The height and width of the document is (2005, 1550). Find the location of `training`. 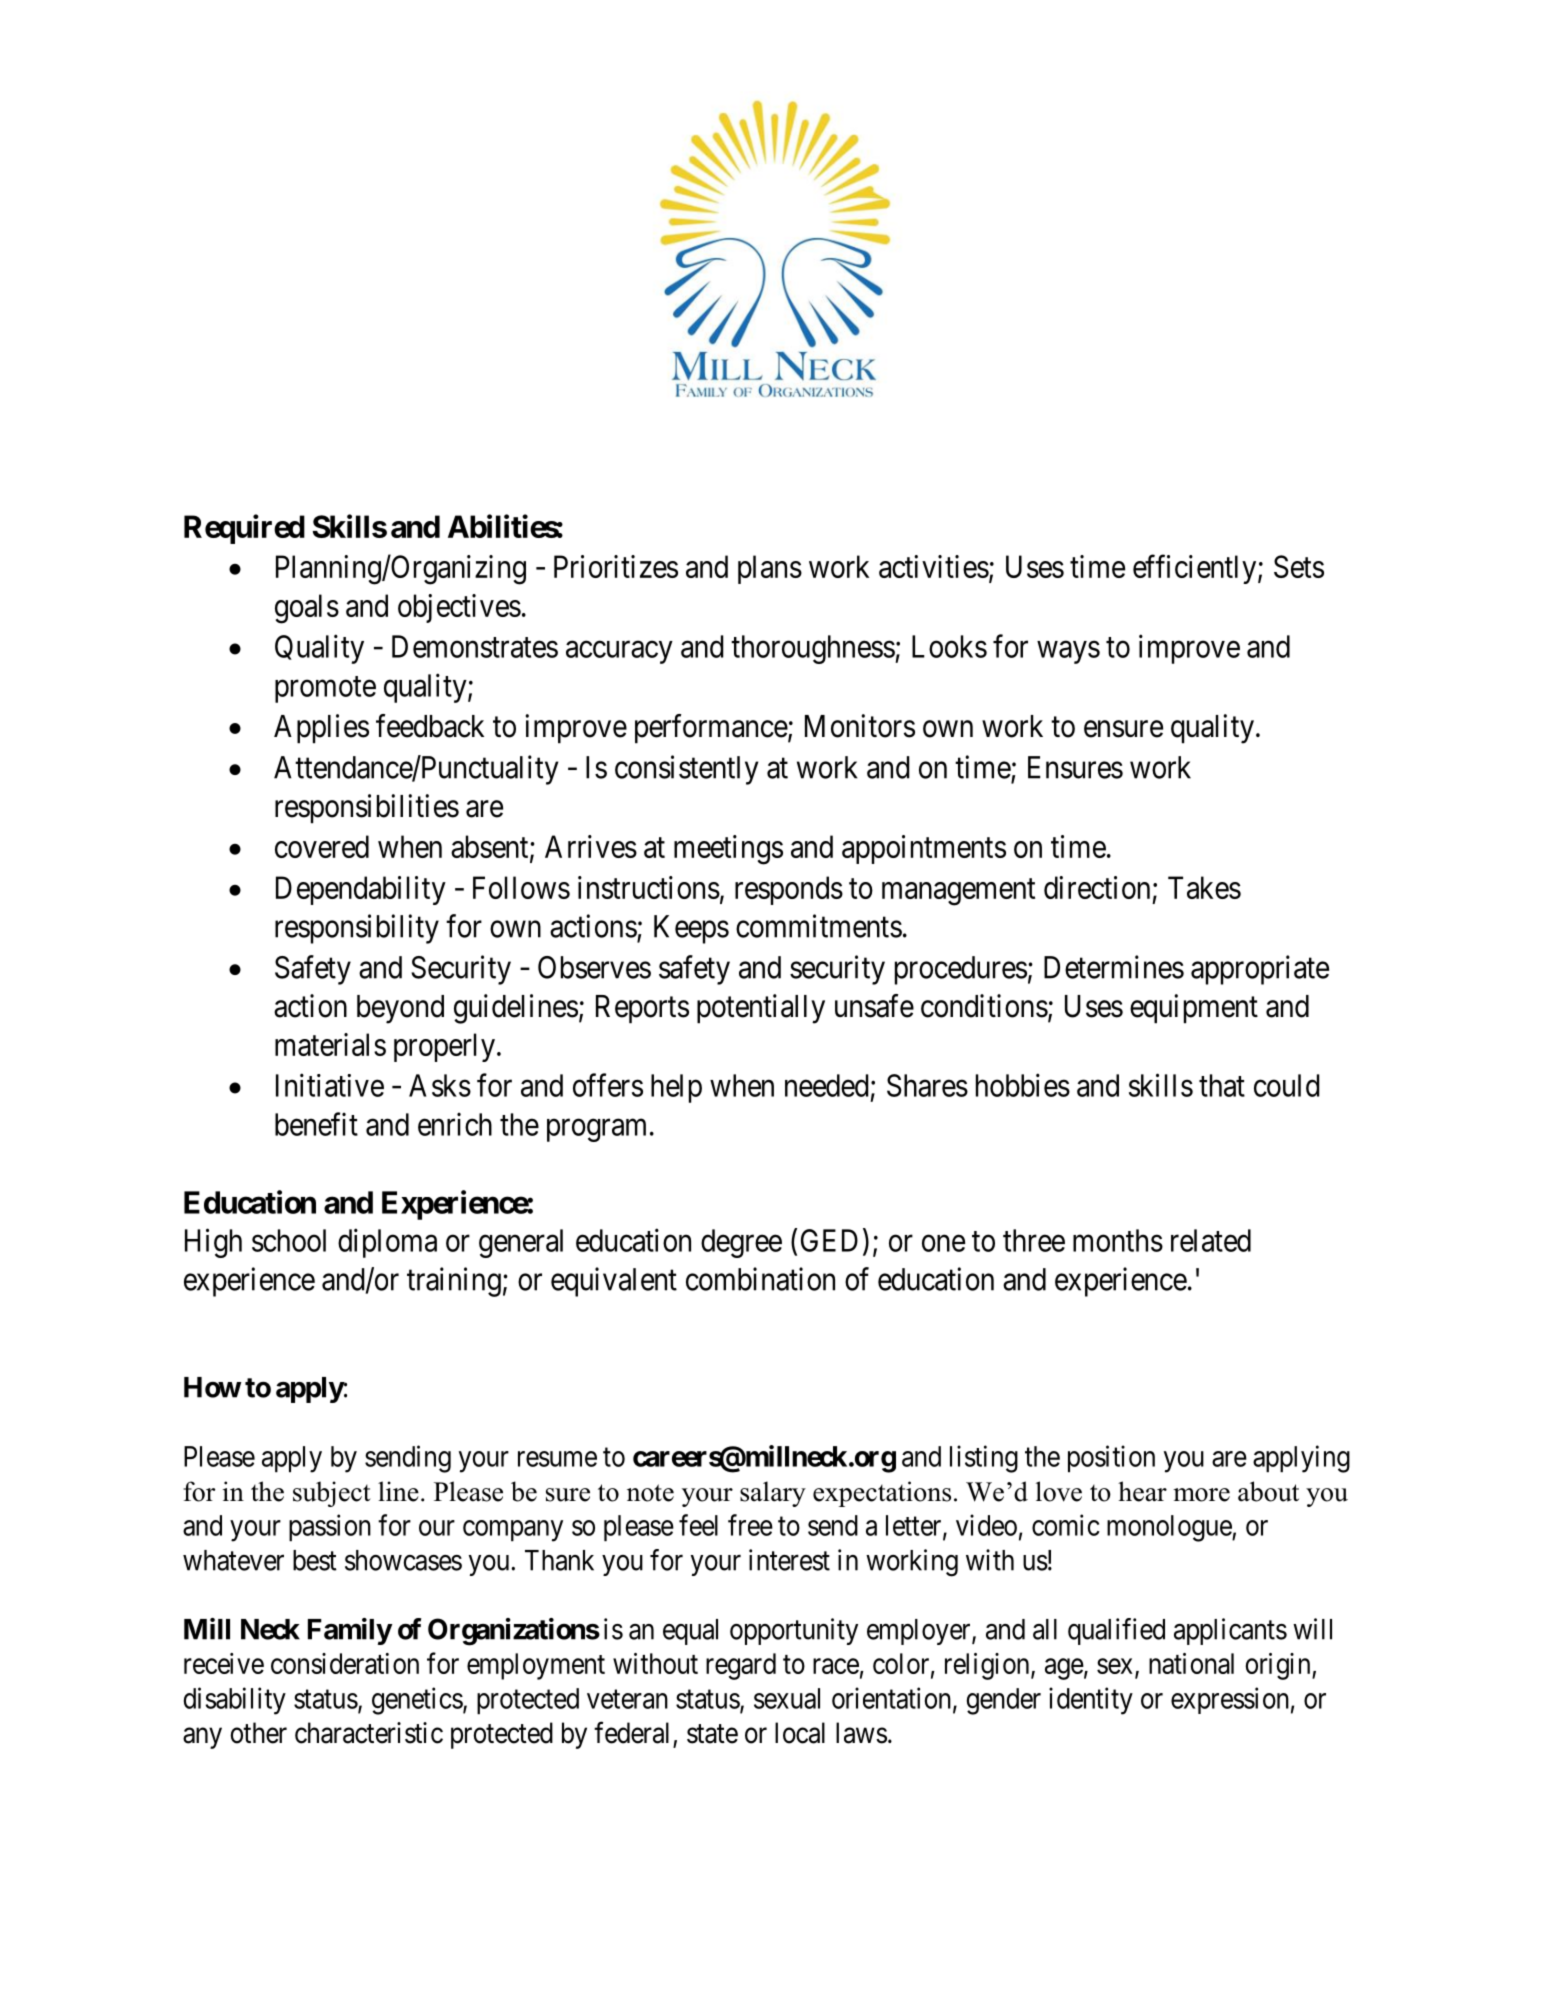

training is located at coordinates (454, 1282).
